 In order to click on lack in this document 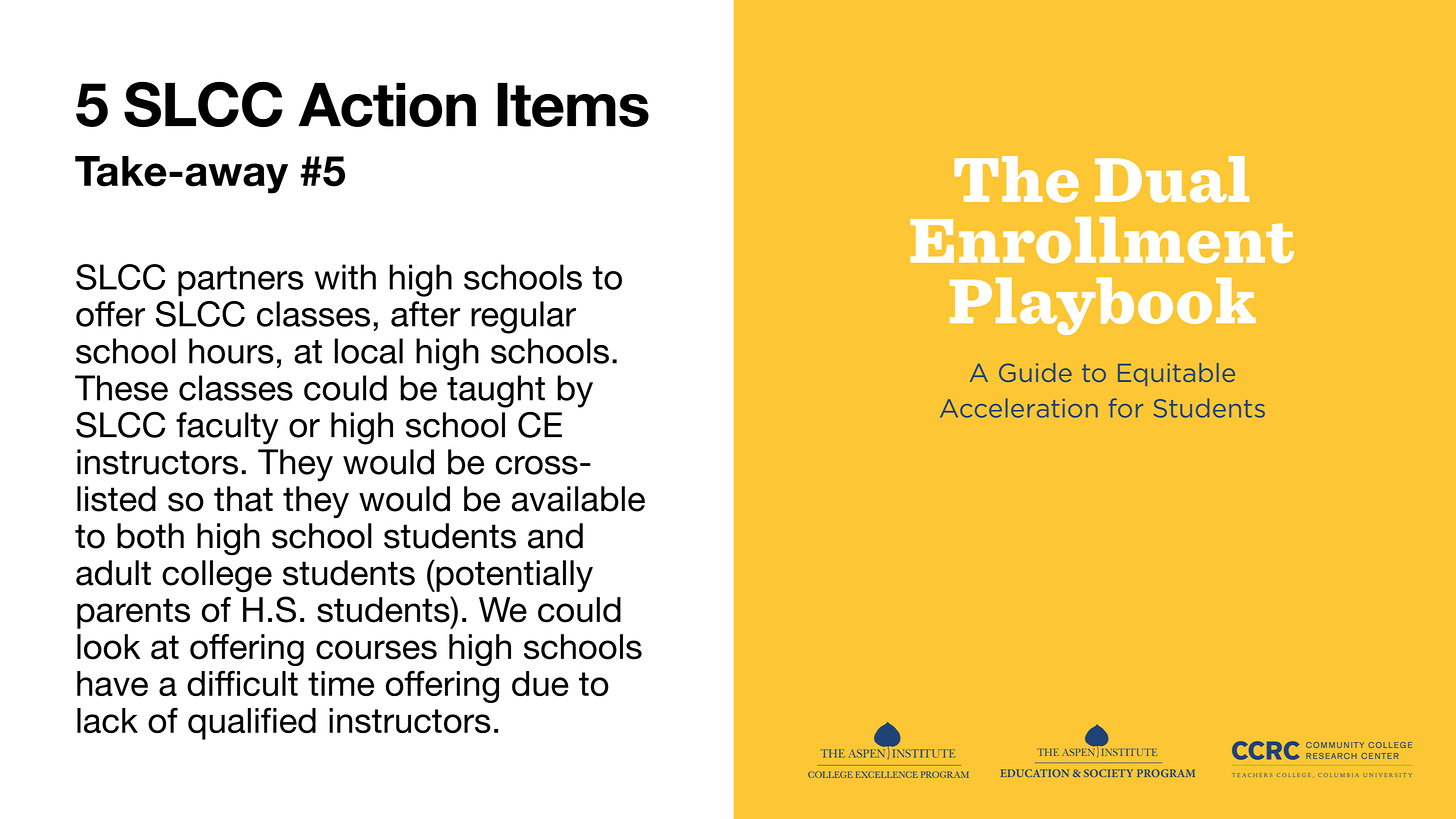, I will do `click(107, 720)`.
